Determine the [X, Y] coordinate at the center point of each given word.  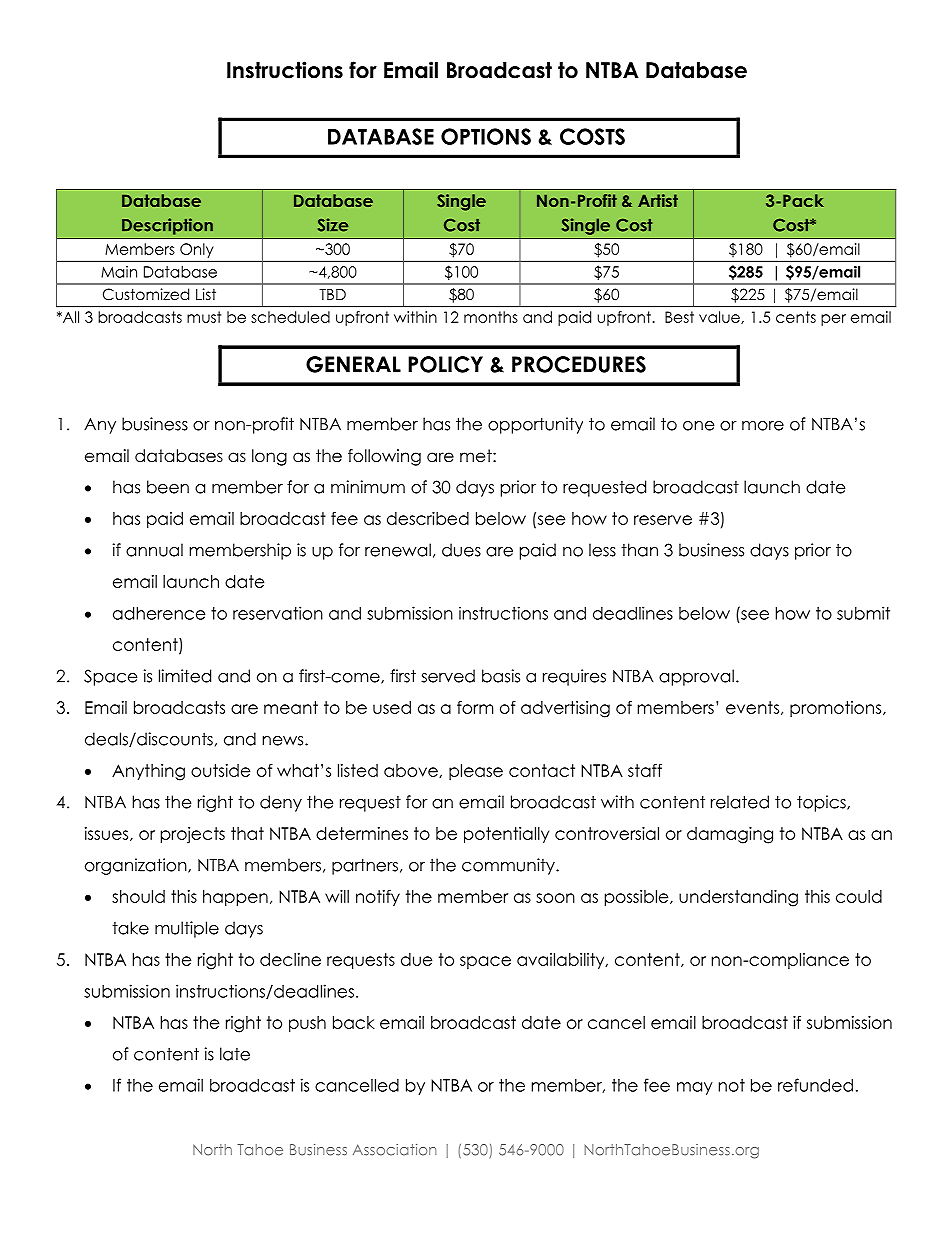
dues [461, 550]
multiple [187, 929]
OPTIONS [486, 136]
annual [154, 550]
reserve [663, 520]
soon [555, 898]
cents [796, 317]
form [475, 707]
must [204, 317]
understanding [738, 898]
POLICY [445, 364]
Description [167, 226]
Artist [658, 200]
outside [220, 770]
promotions [837, 709]
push [307, 1024]
